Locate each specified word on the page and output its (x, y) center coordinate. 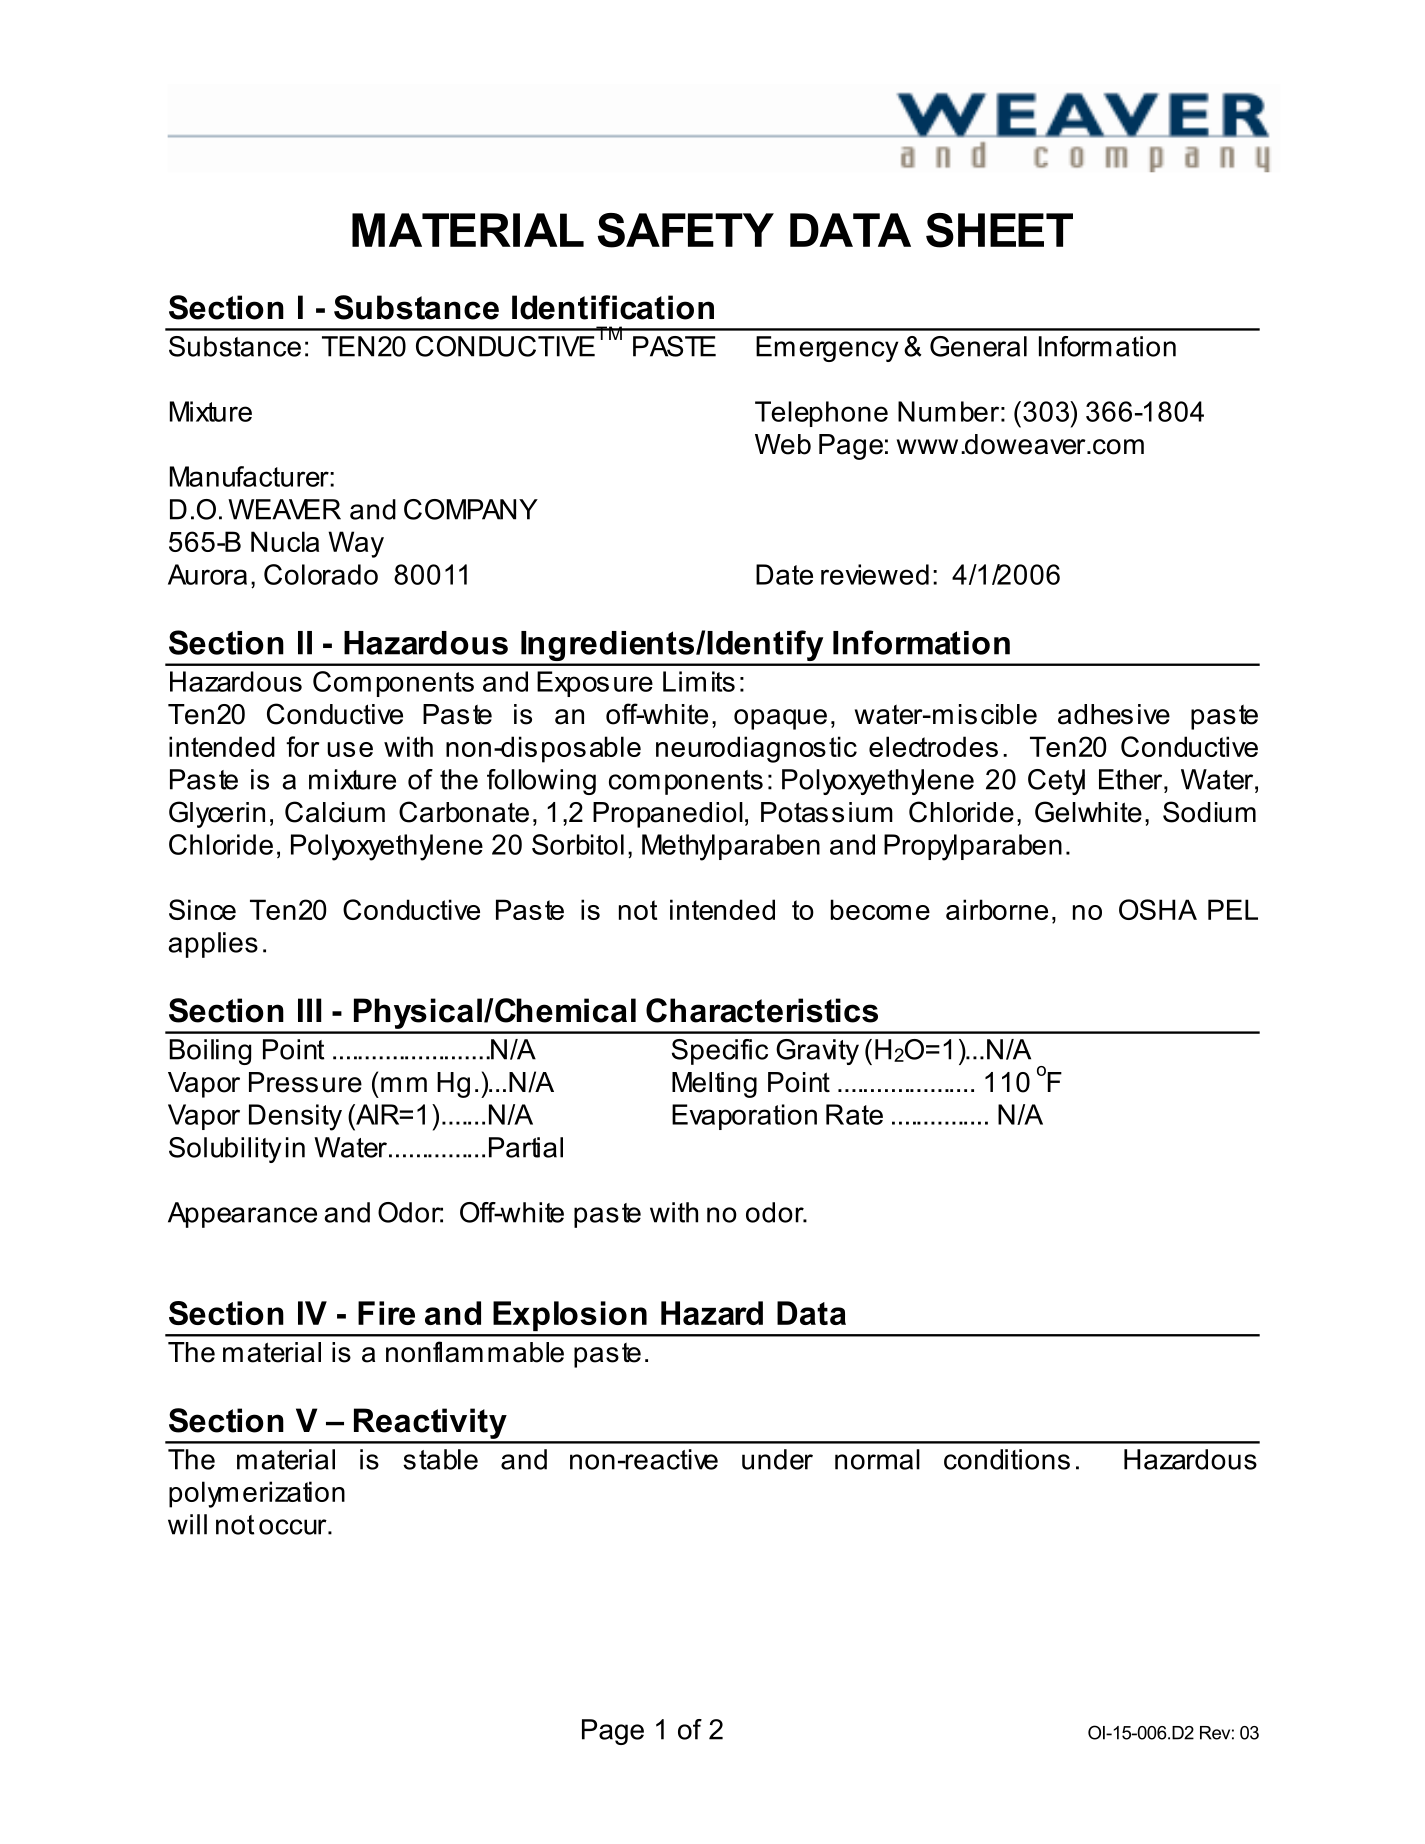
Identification (613, 307)
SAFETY (685, 230)
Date (784, 574)
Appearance (242, 1215)
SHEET (999, 230)
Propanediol (668, 815)
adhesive (1114, 714)
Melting (714, 1085)
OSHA (1158, 909)
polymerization (257, 1494)
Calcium (335, 812)
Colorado (321, 574)
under (777, 1459)
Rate (854, 1114)
